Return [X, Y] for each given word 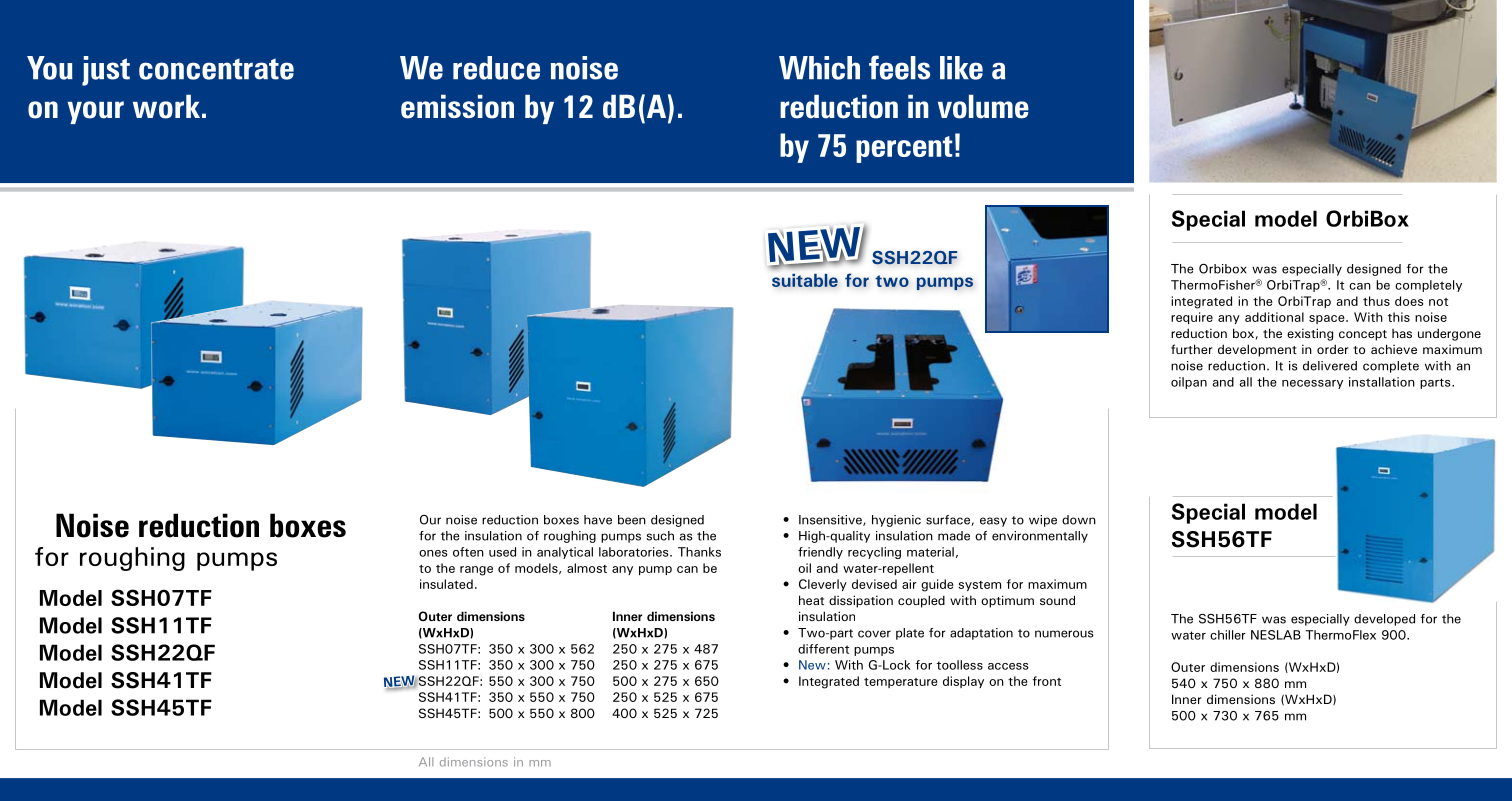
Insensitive [831, 520]
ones [433, 553]
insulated [446, 584]
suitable [805, 280]
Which [819, 68]
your [96, 112]
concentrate [216, 69]
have [598, 520]
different [823, 649]
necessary [1312, 384]
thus [1376, 301]
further [1191, 349]
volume [983, 107]
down [1079, 520]
